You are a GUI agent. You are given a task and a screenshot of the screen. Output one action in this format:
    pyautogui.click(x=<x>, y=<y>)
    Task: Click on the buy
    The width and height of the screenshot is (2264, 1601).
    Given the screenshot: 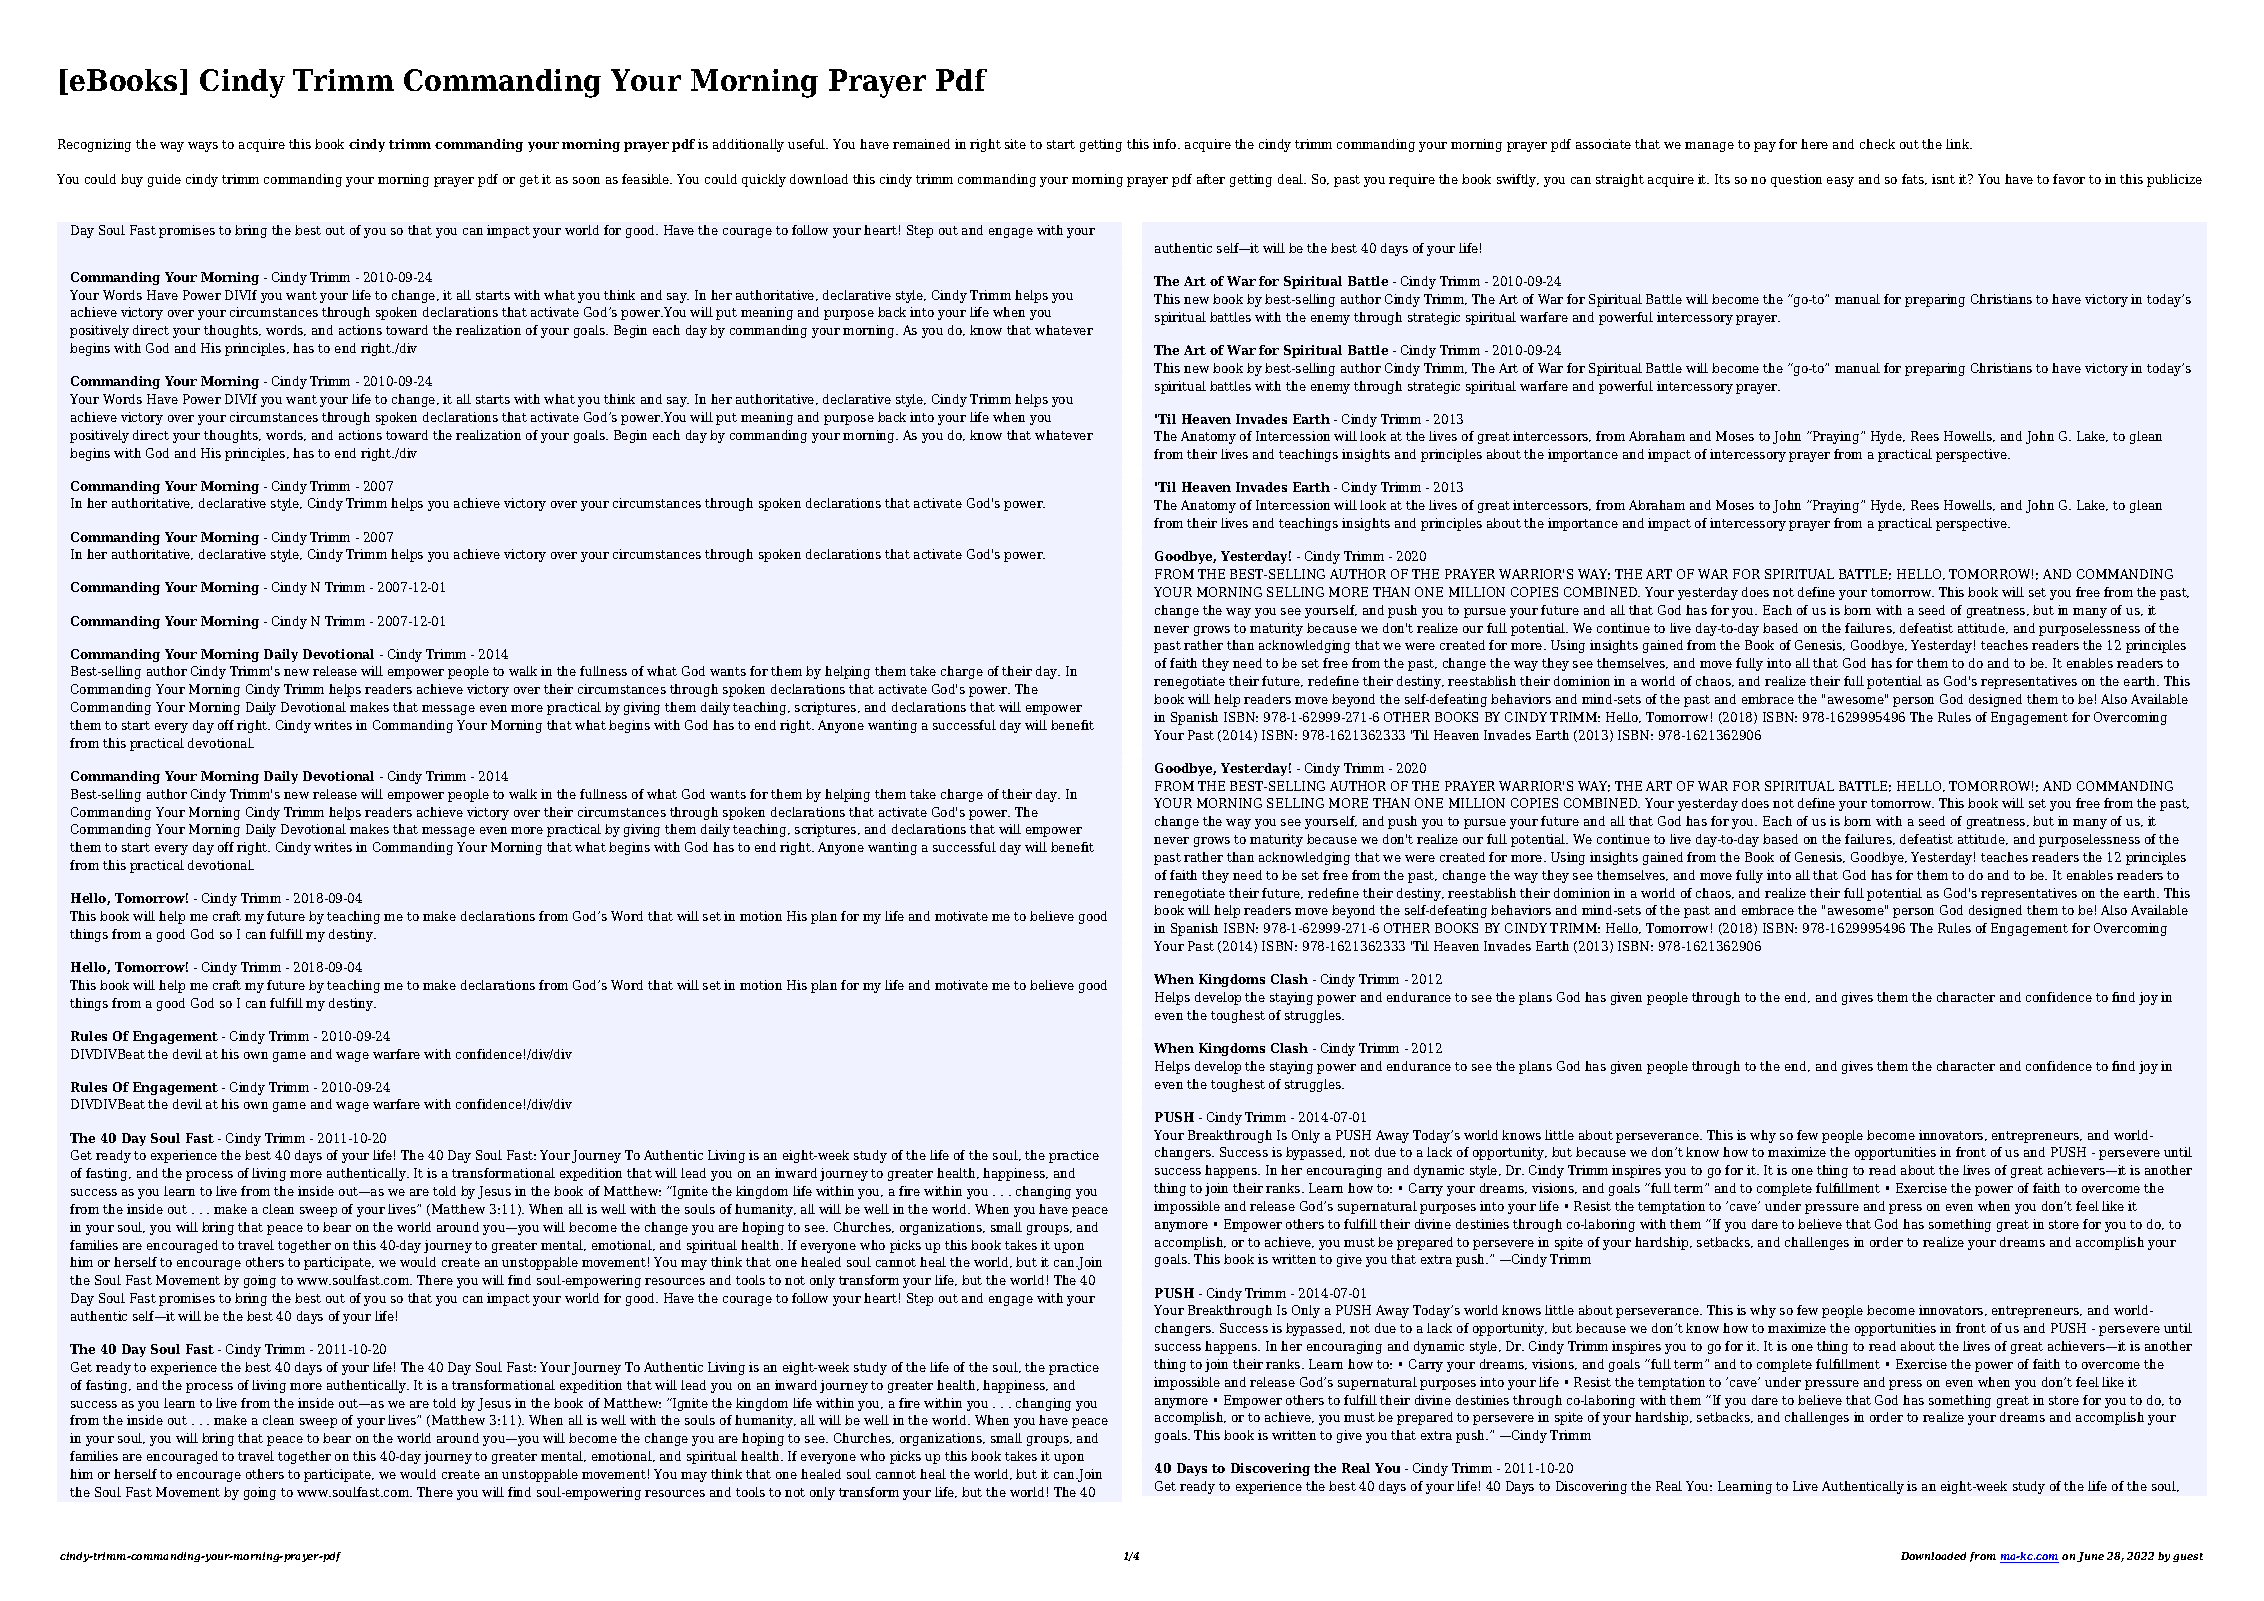 What is the action you would take?
    pyautogui.click(x=132, y=180)
